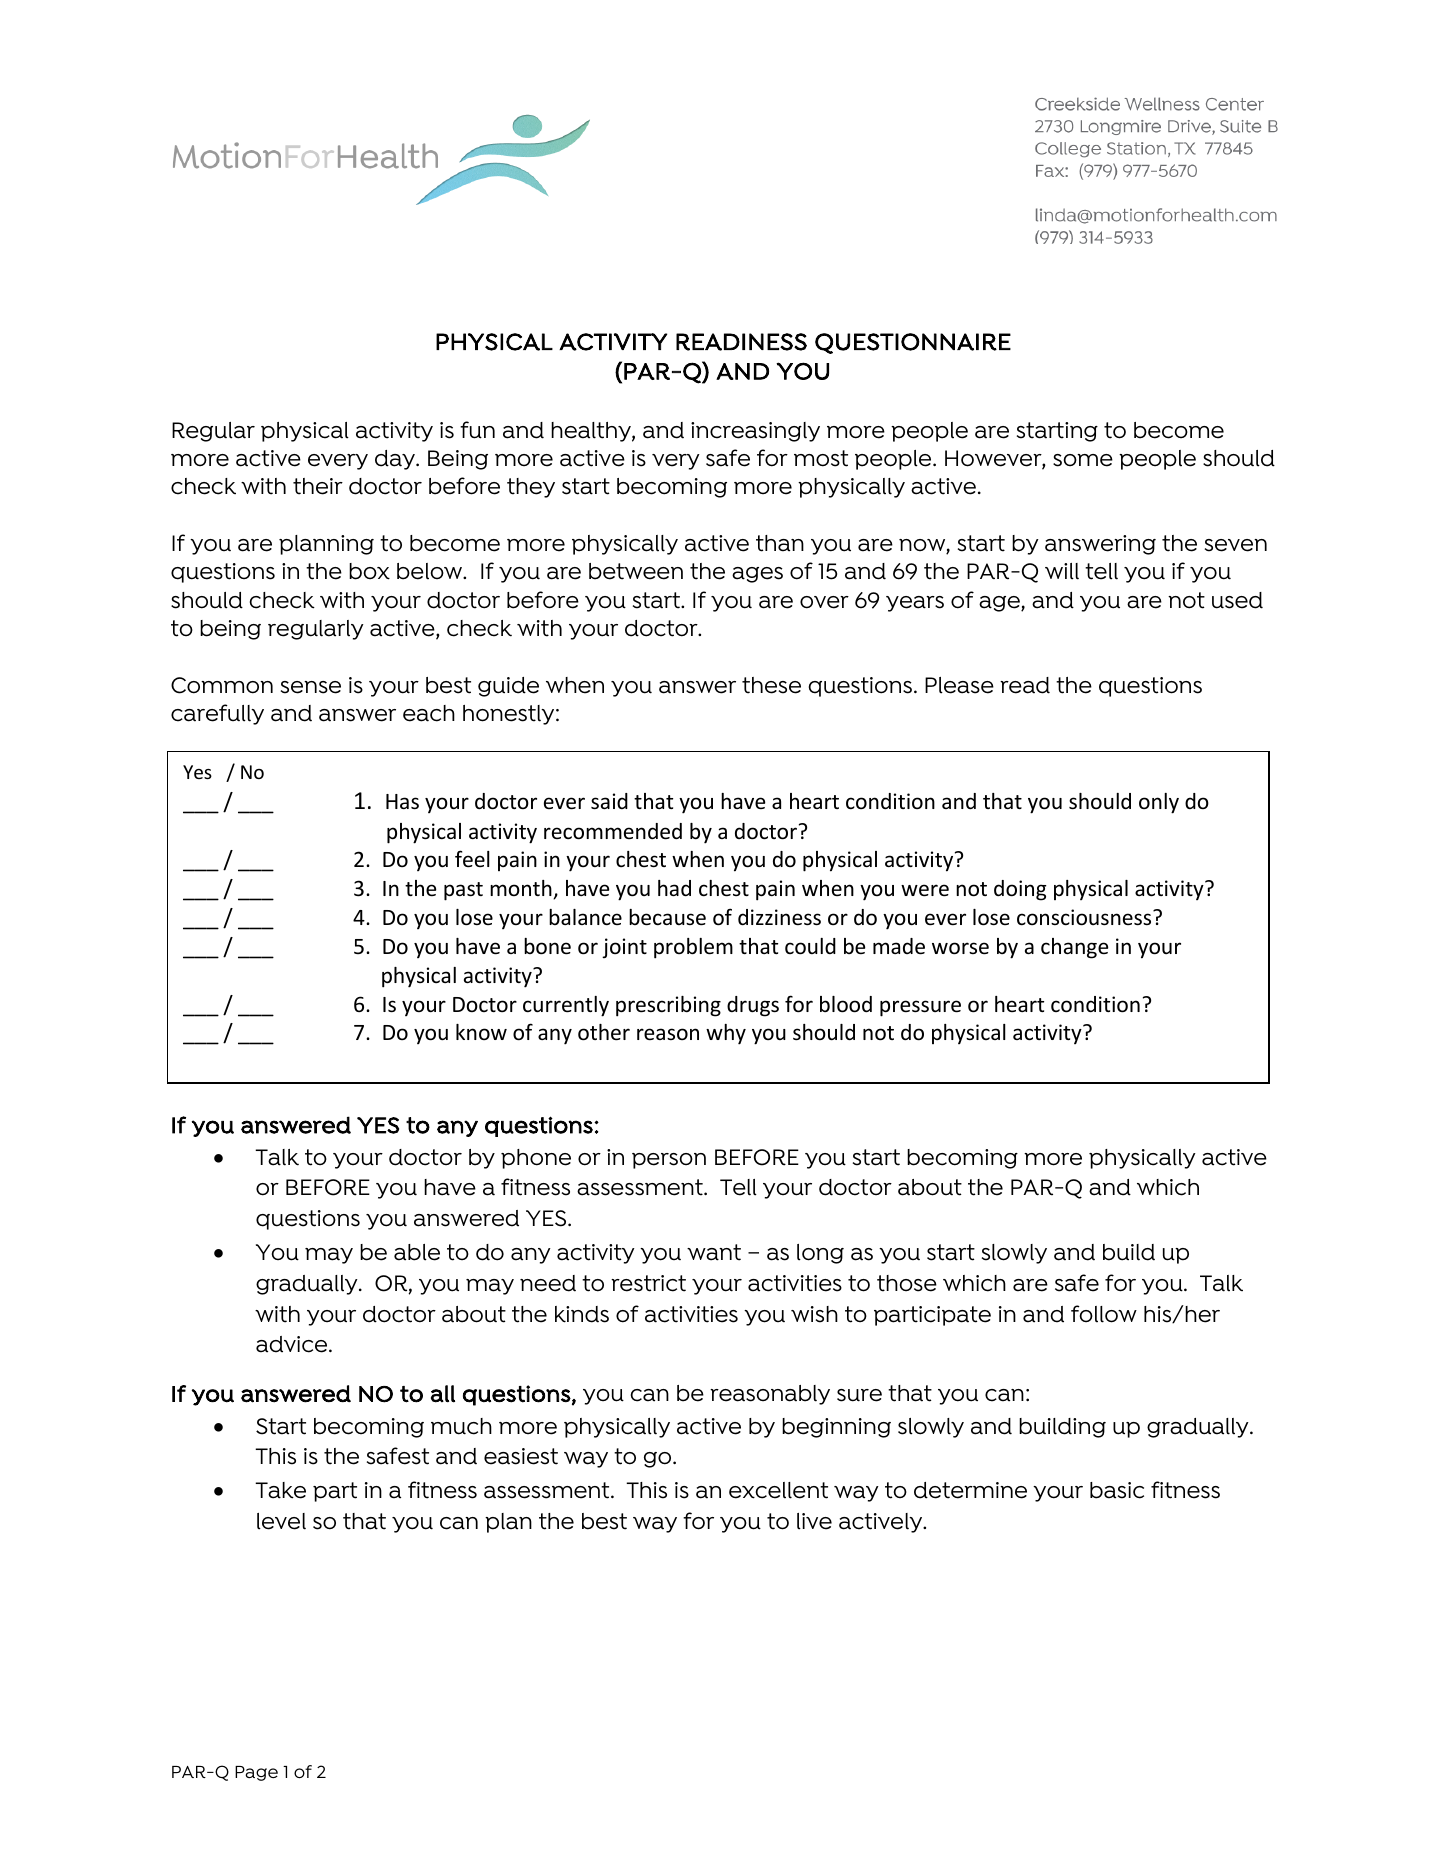 This page has height=1870, width=1445. I want to click on Page, so click(256, 1773).
